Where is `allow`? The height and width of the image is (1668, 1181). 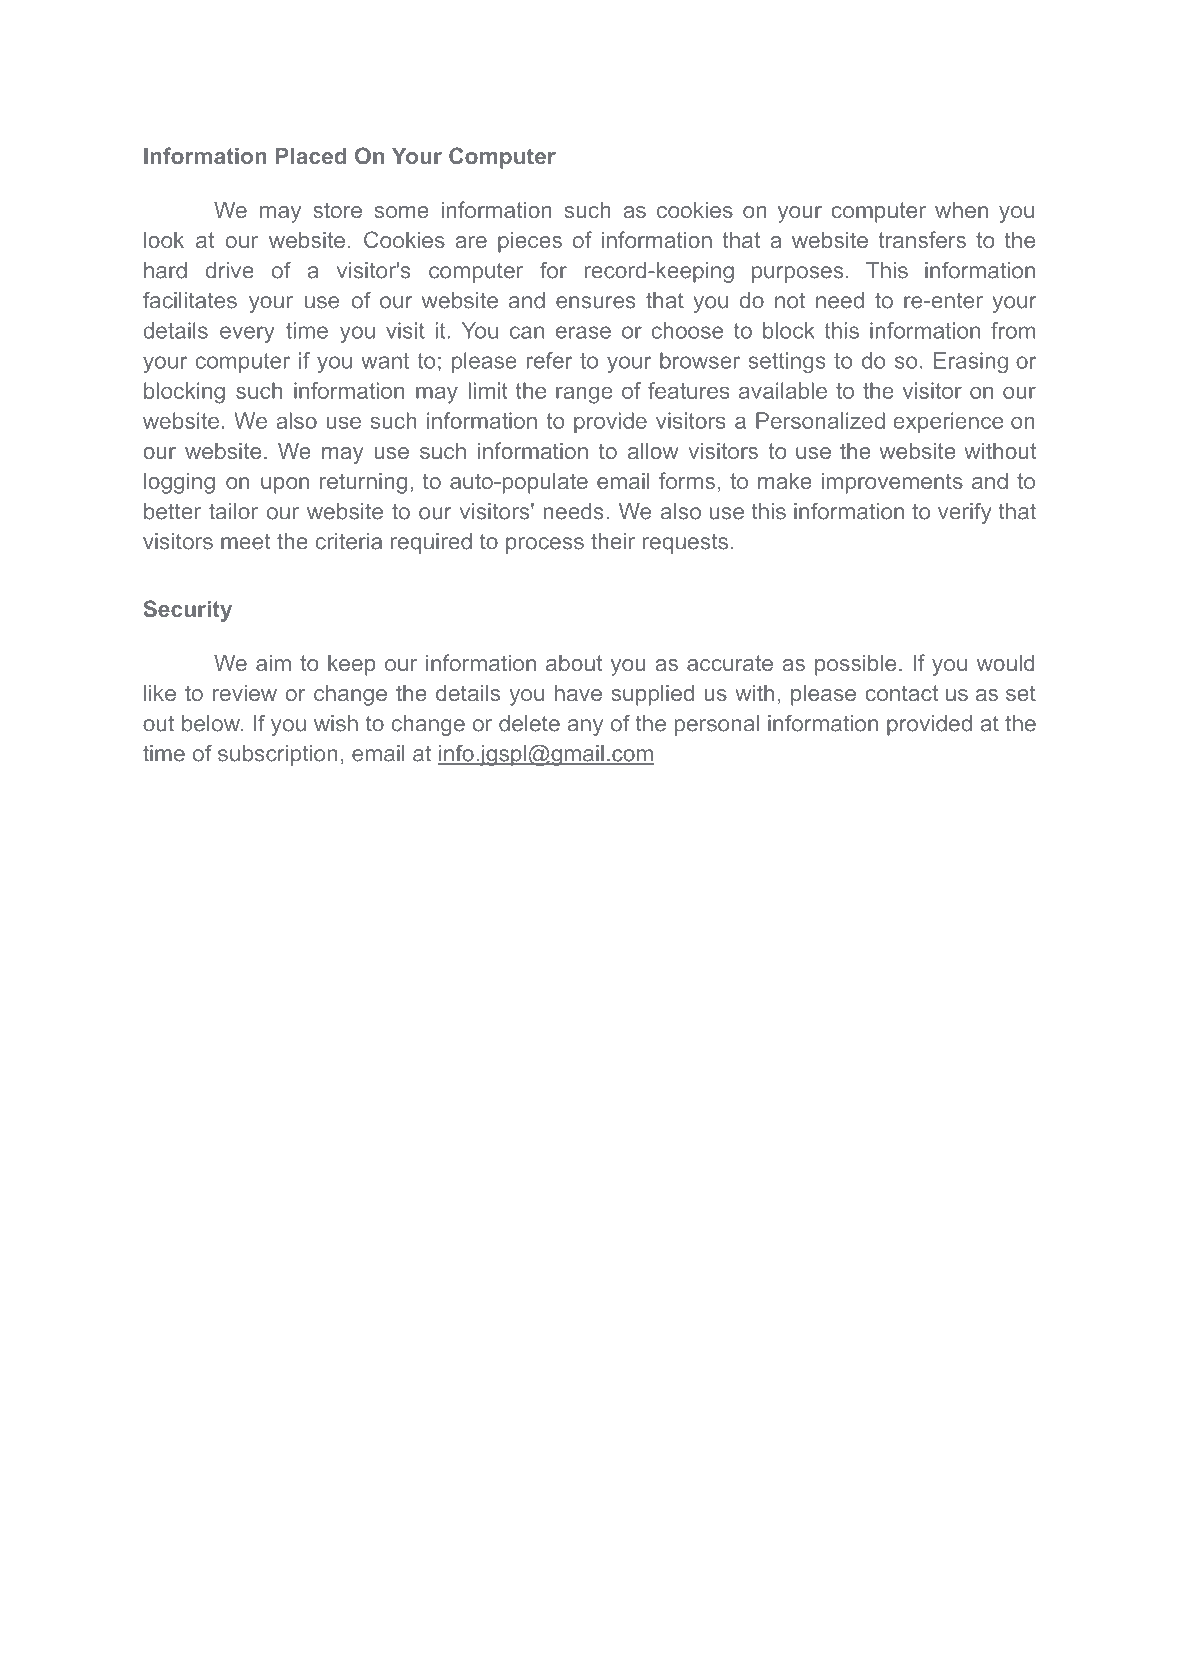 allow is located at coordinates (653, 451).
